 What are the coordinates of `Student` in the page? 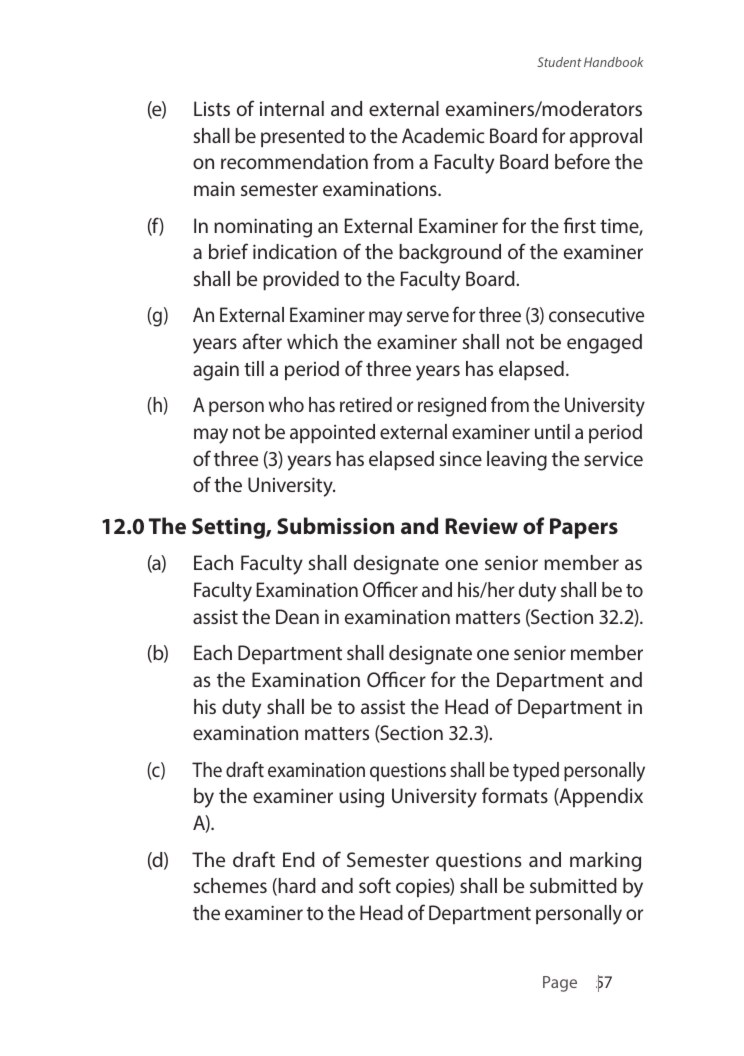 It's located at (559, 62).
